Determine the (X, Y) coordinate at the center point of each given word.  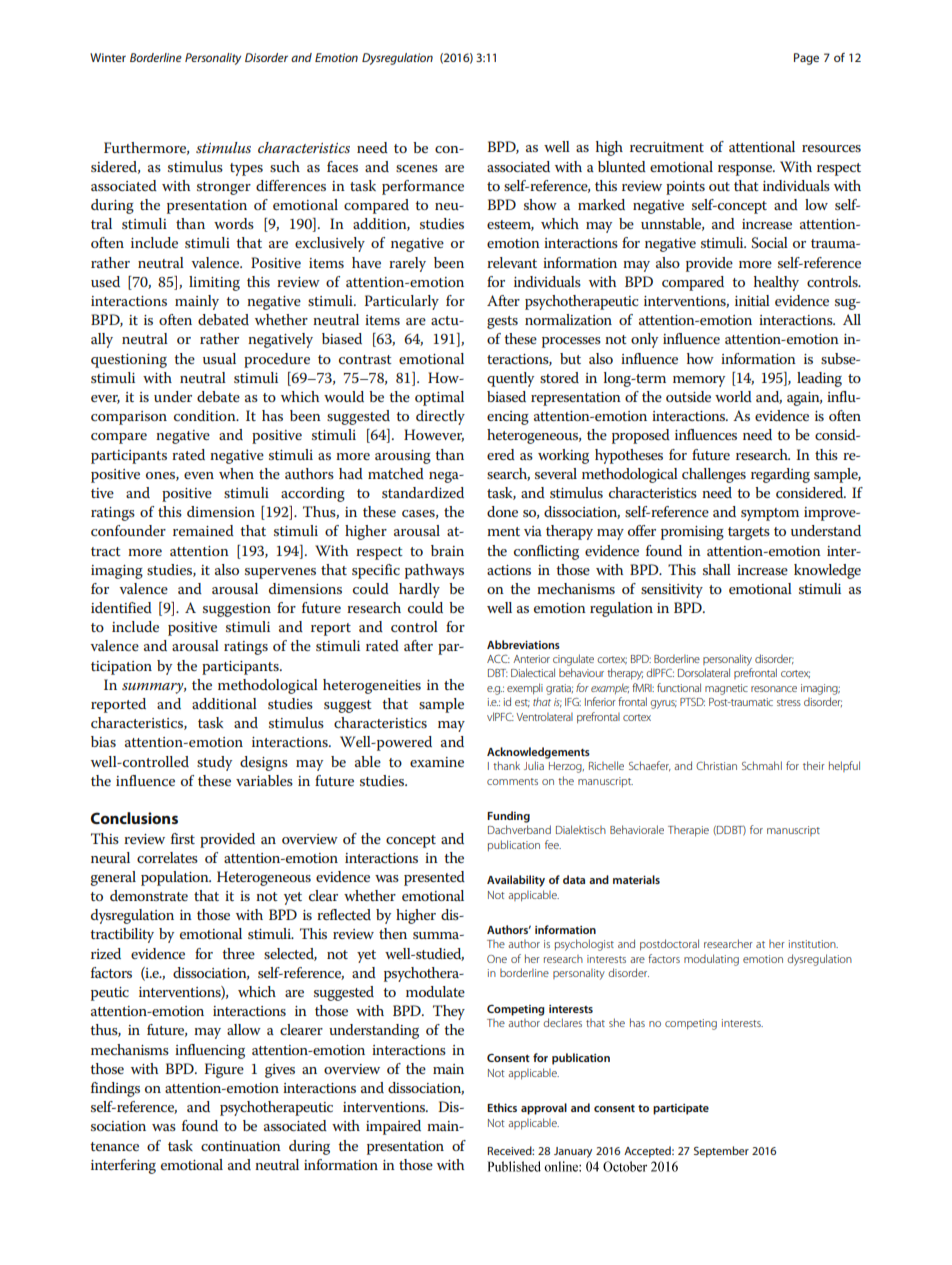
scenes (417, 168)
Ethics (502, 1107)
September (721, 1152)
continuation (241, 1146)
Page (806, 59)
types (246, 169)
